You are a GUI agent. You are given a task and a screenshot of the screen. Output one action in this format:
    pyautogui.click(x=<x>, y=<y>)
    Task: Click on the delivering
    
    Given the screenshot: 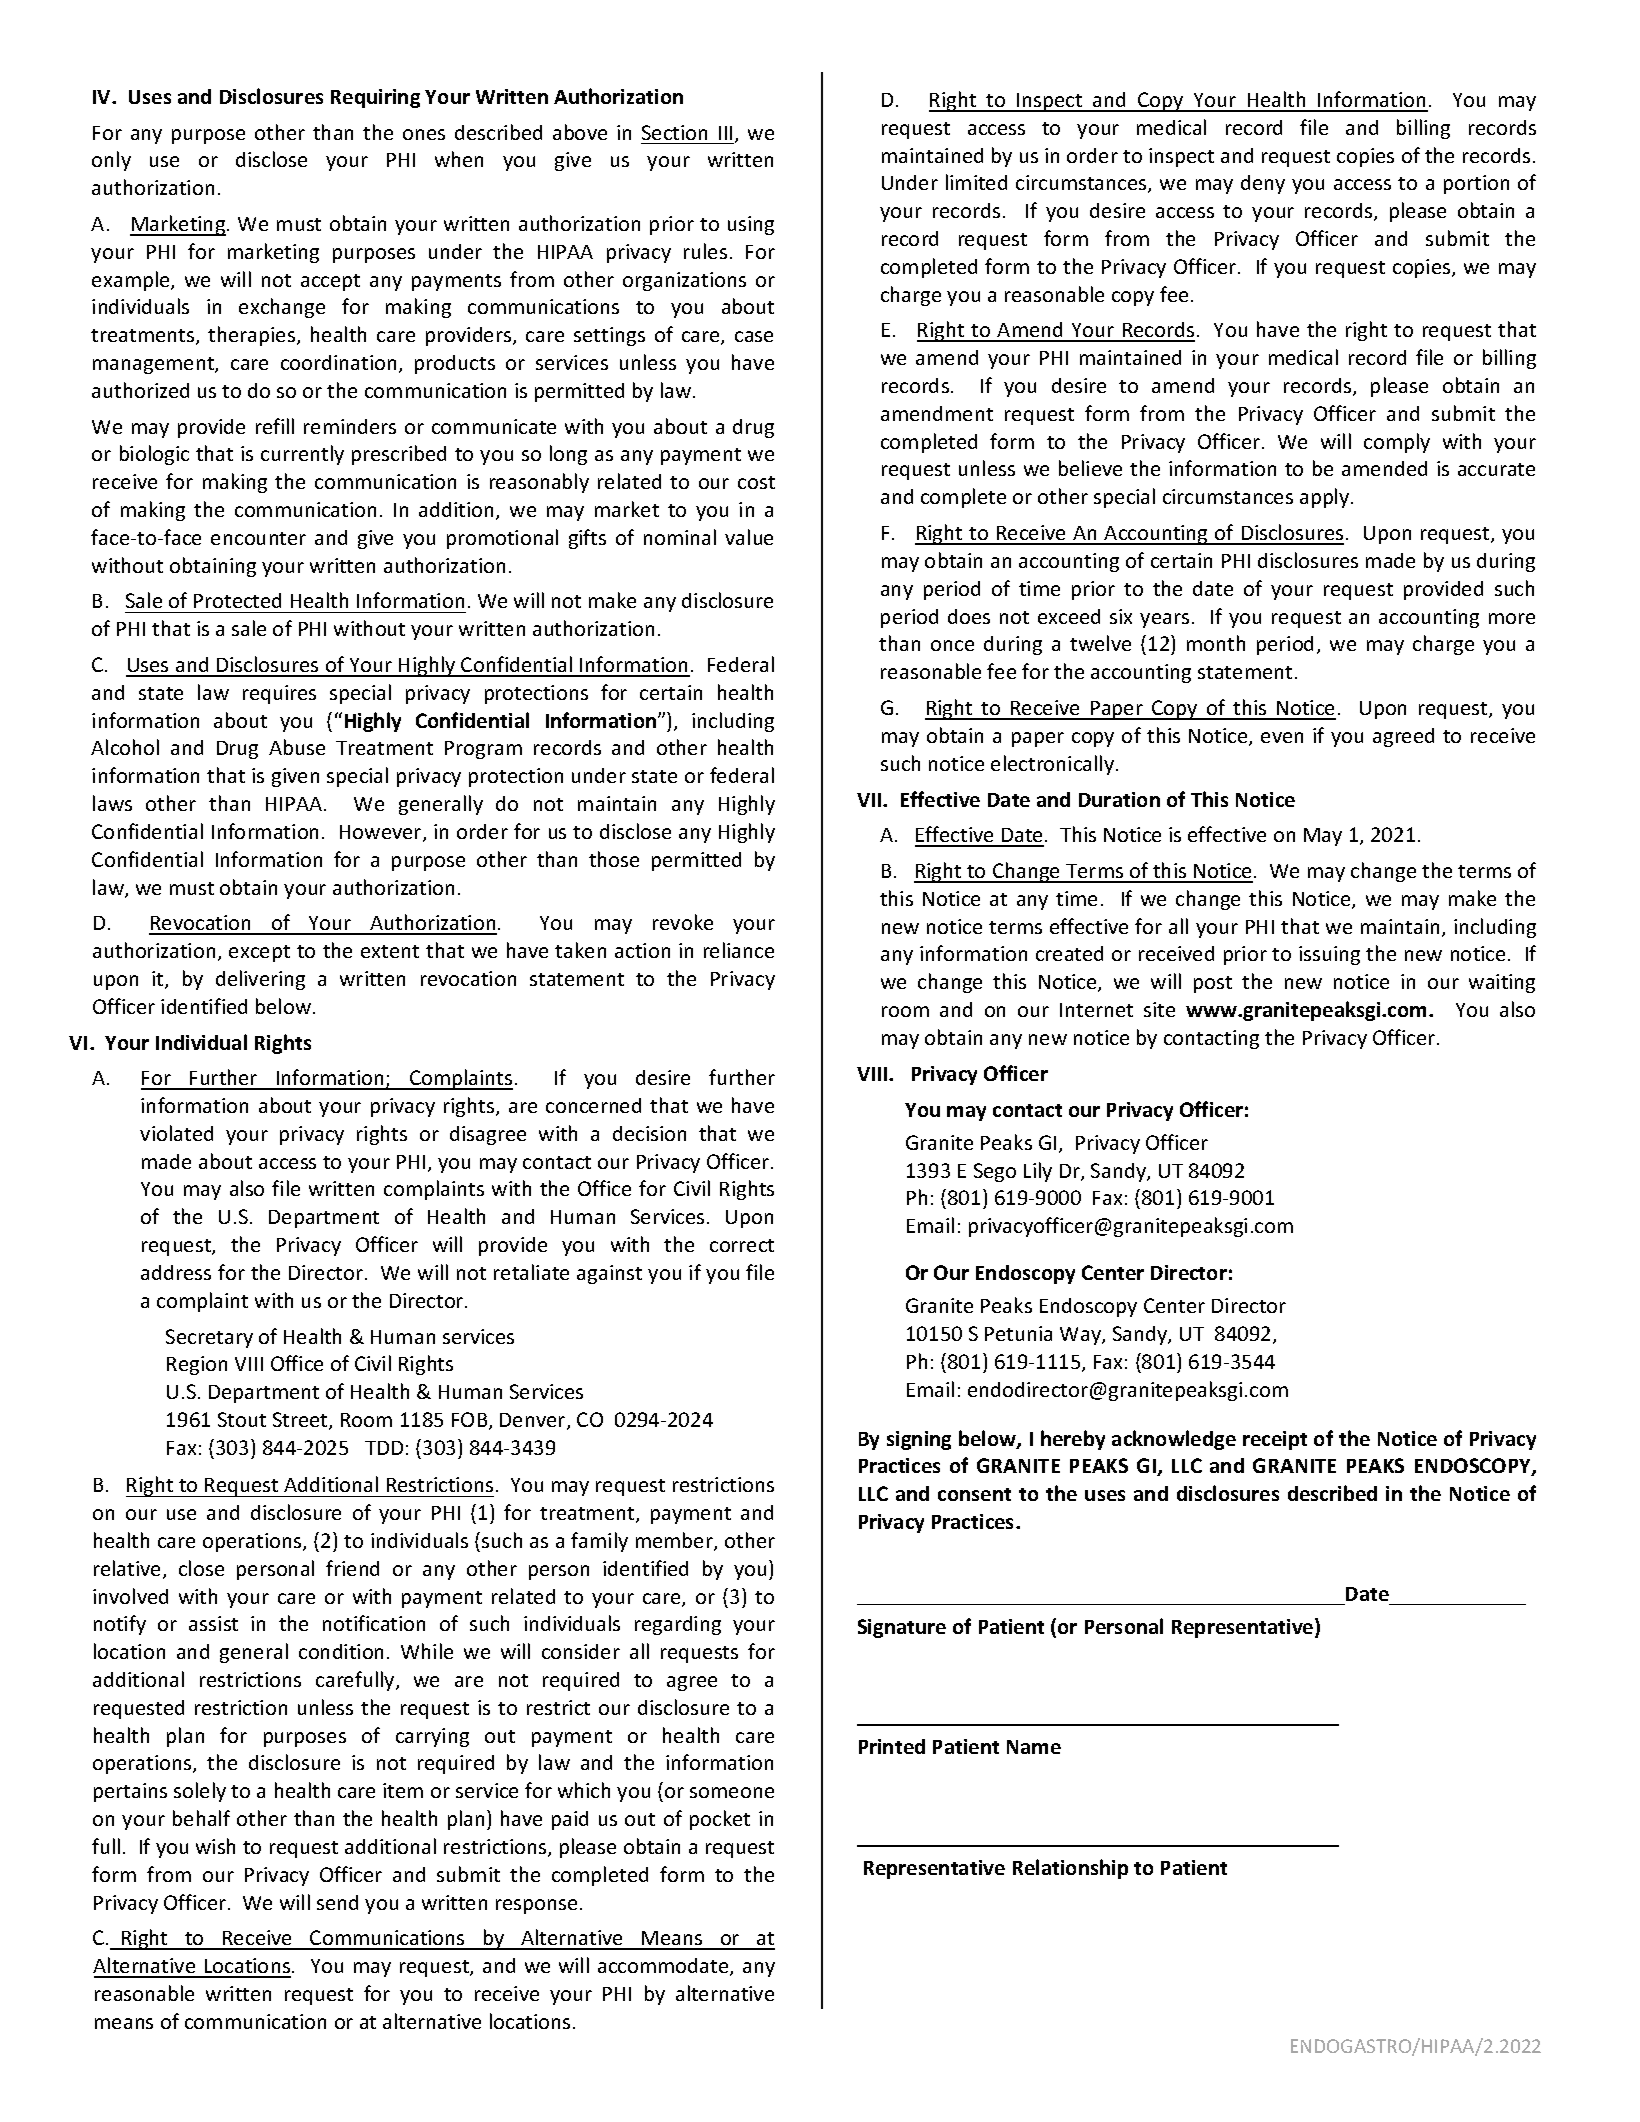 What is the action you would take?
    pyautogui.click(x=260, y=980)
